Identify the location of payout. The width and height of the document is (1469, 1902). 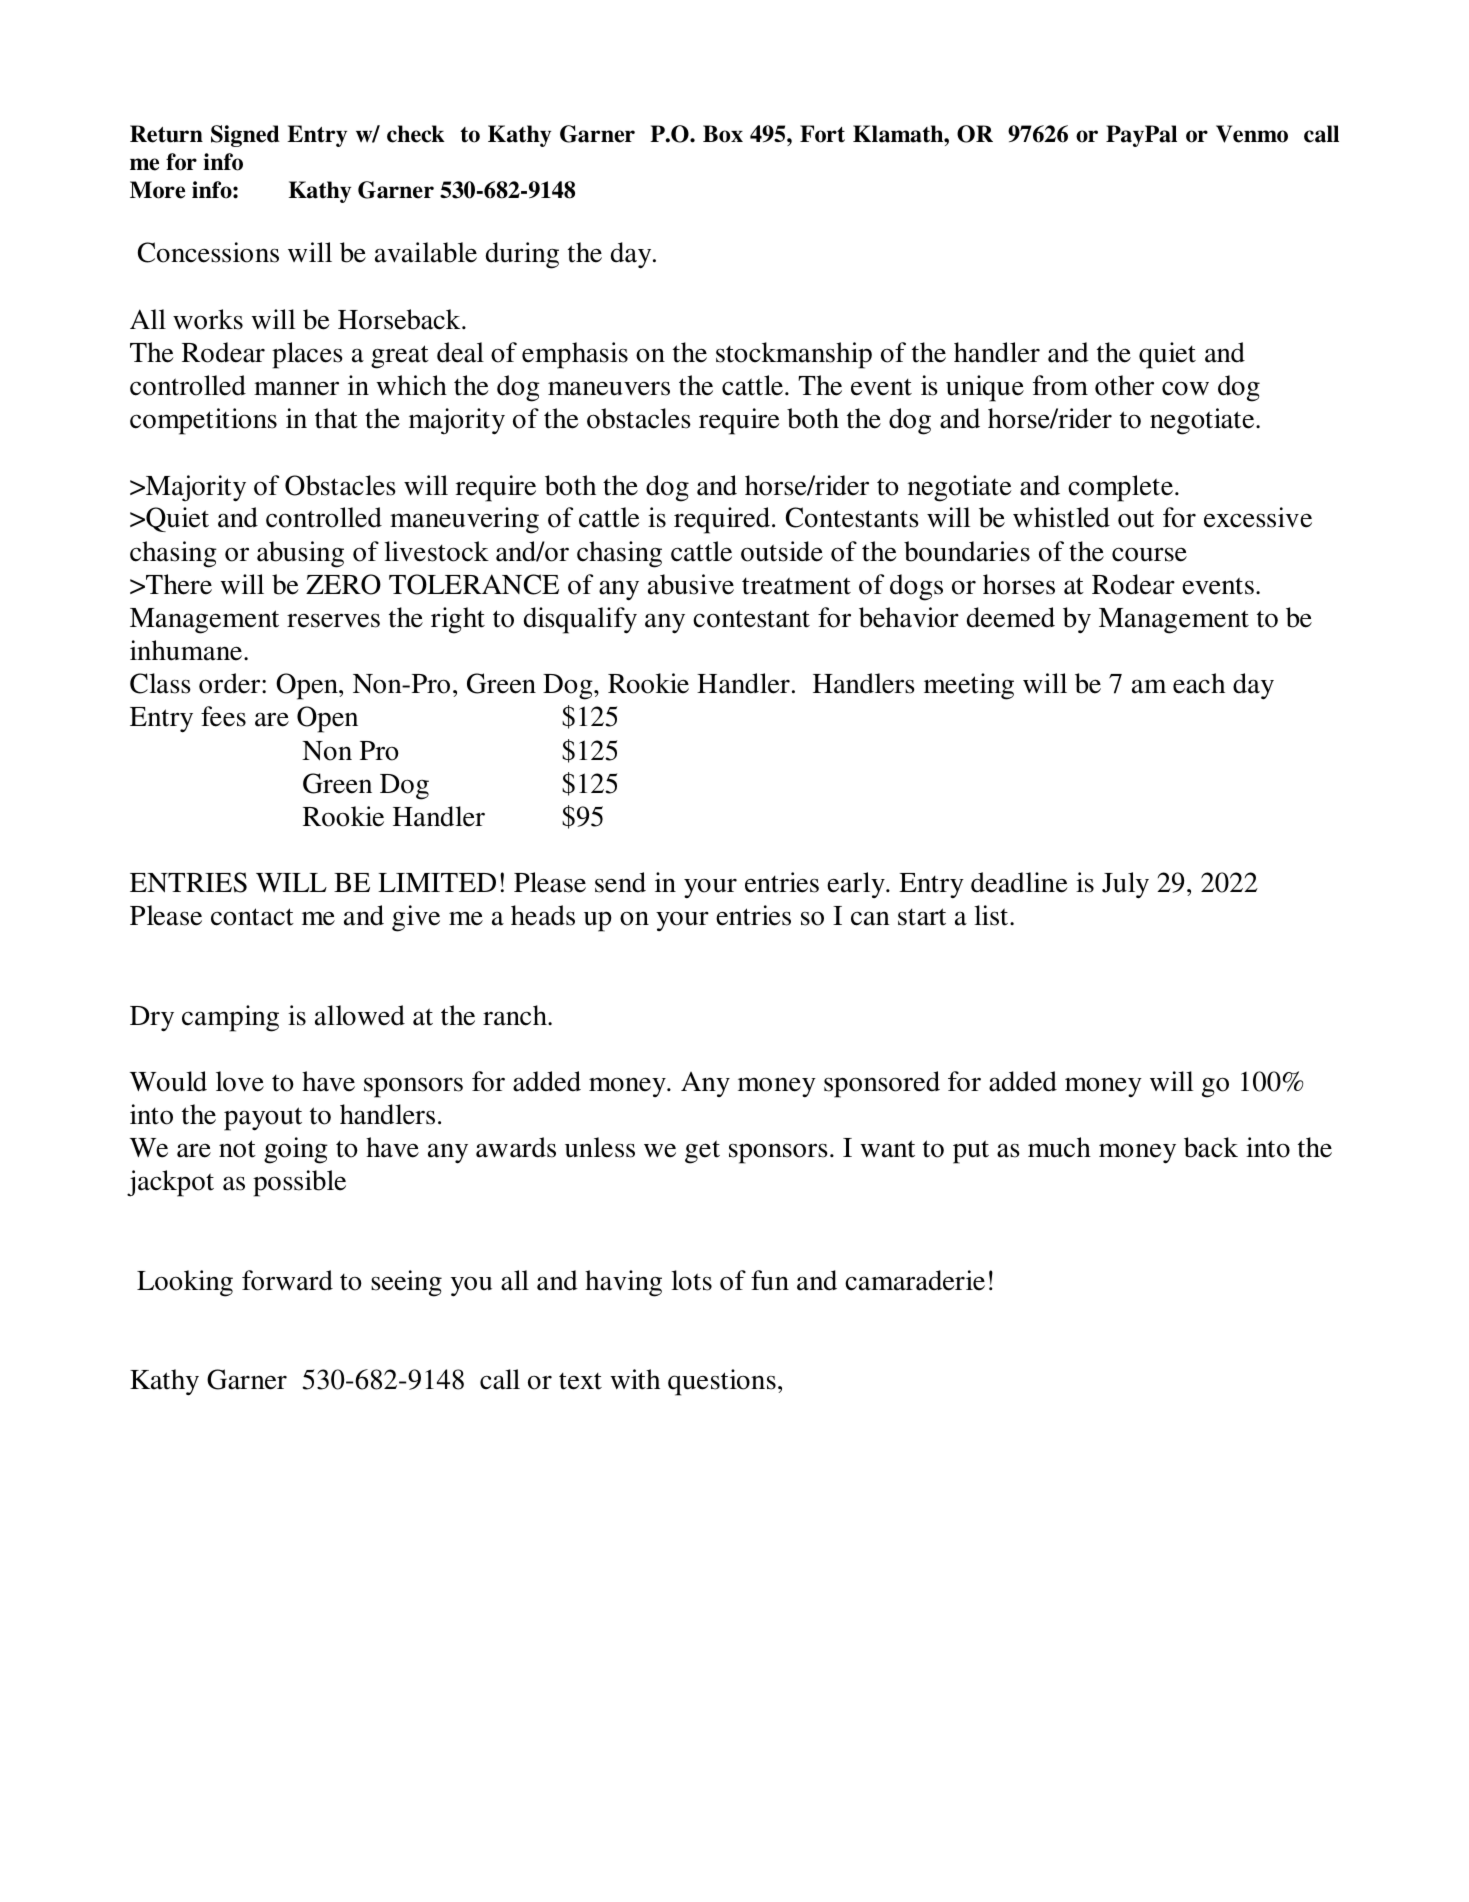
(263, 1119).
